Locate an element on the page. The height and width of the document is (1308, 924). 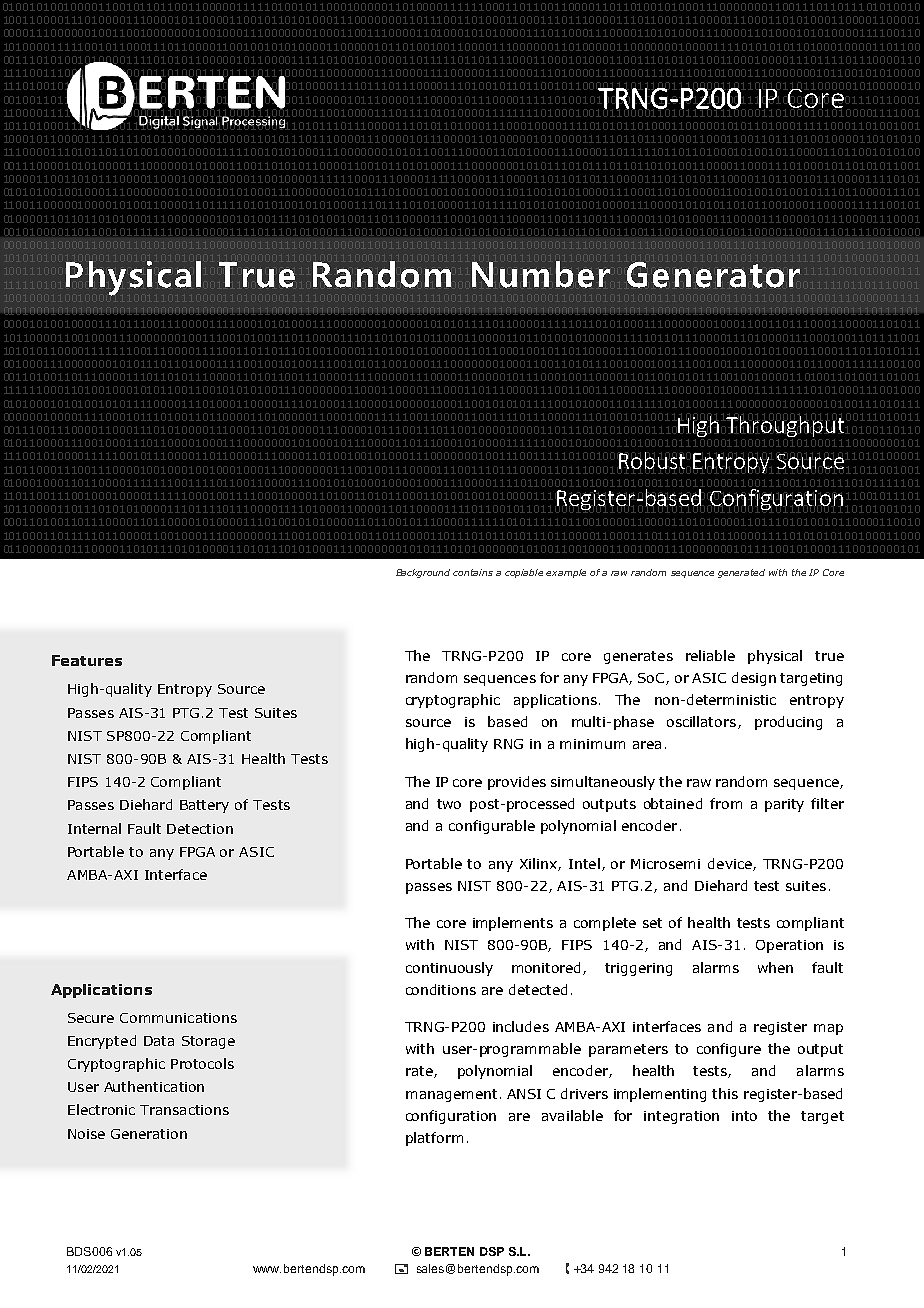
reliable is located at coordinates (710, 655).
